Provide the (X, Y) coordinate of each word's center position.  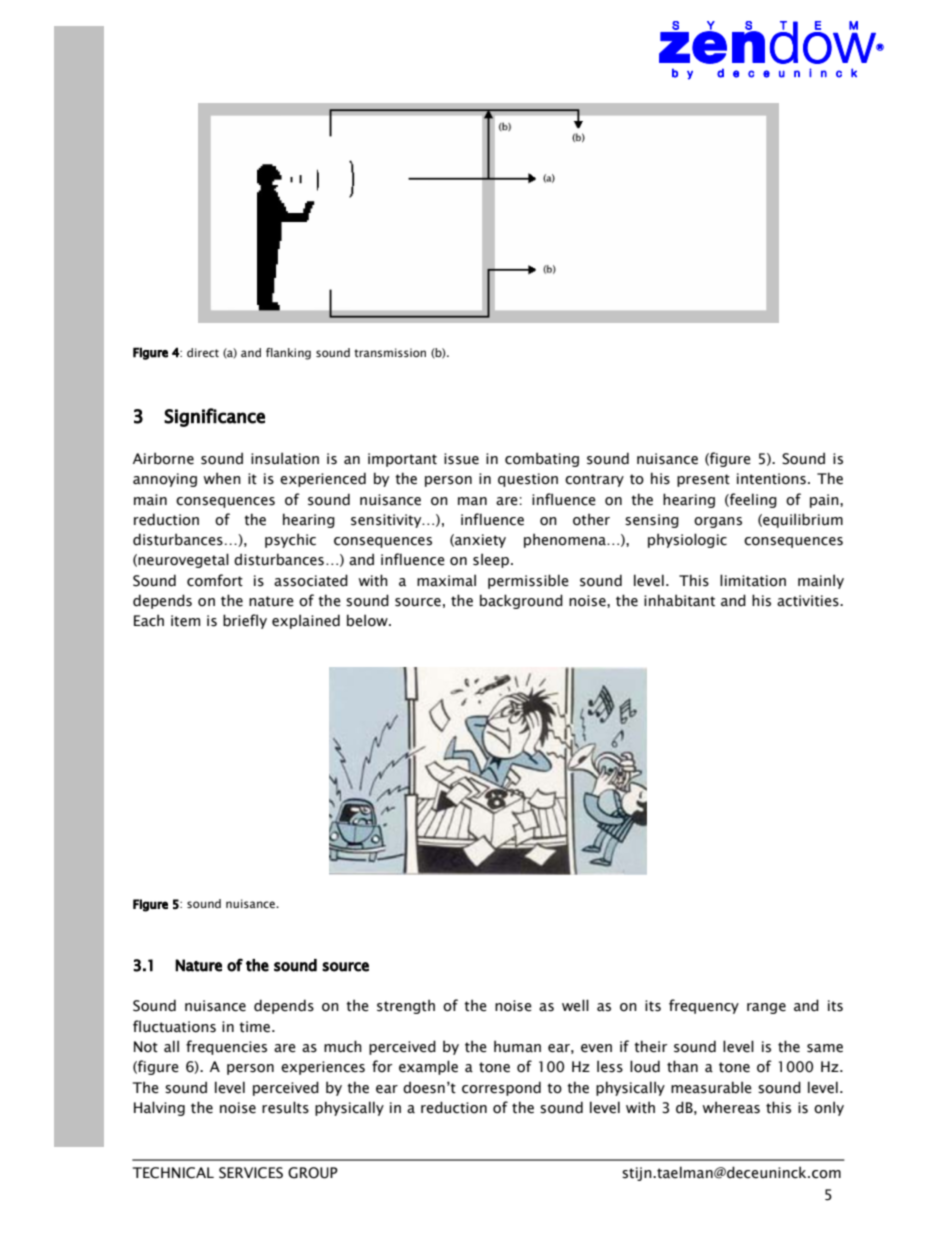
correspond (501, 1088)
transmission (390, 352)
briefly (245, 621)
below (368, 620)
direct (203, 352)
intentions (771, 479)
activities (809, 601)
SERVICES (251, 1173)
